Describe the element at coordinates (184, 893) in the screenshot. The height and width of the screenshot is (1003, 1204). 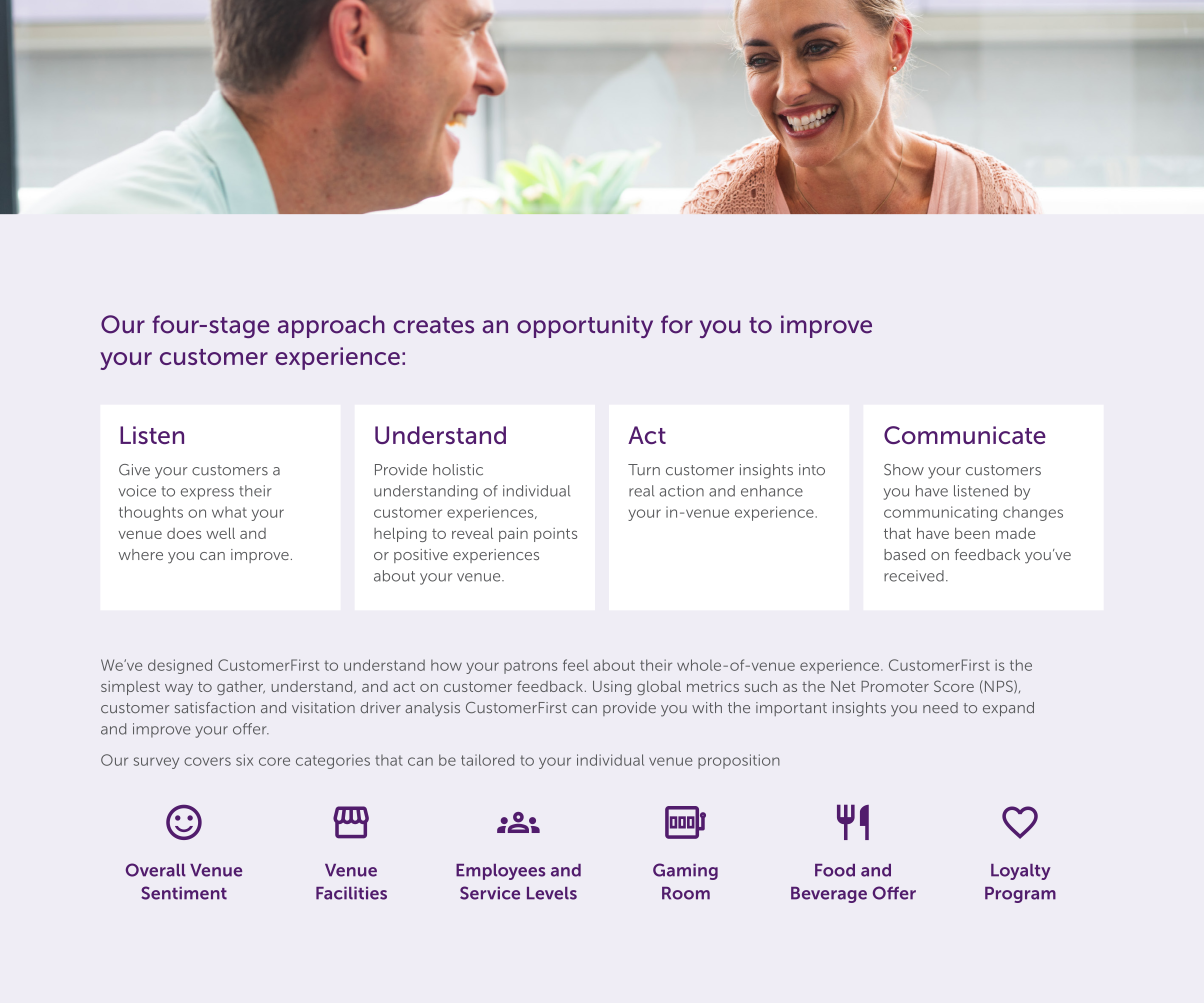
I see `Sentiment` at that location.
